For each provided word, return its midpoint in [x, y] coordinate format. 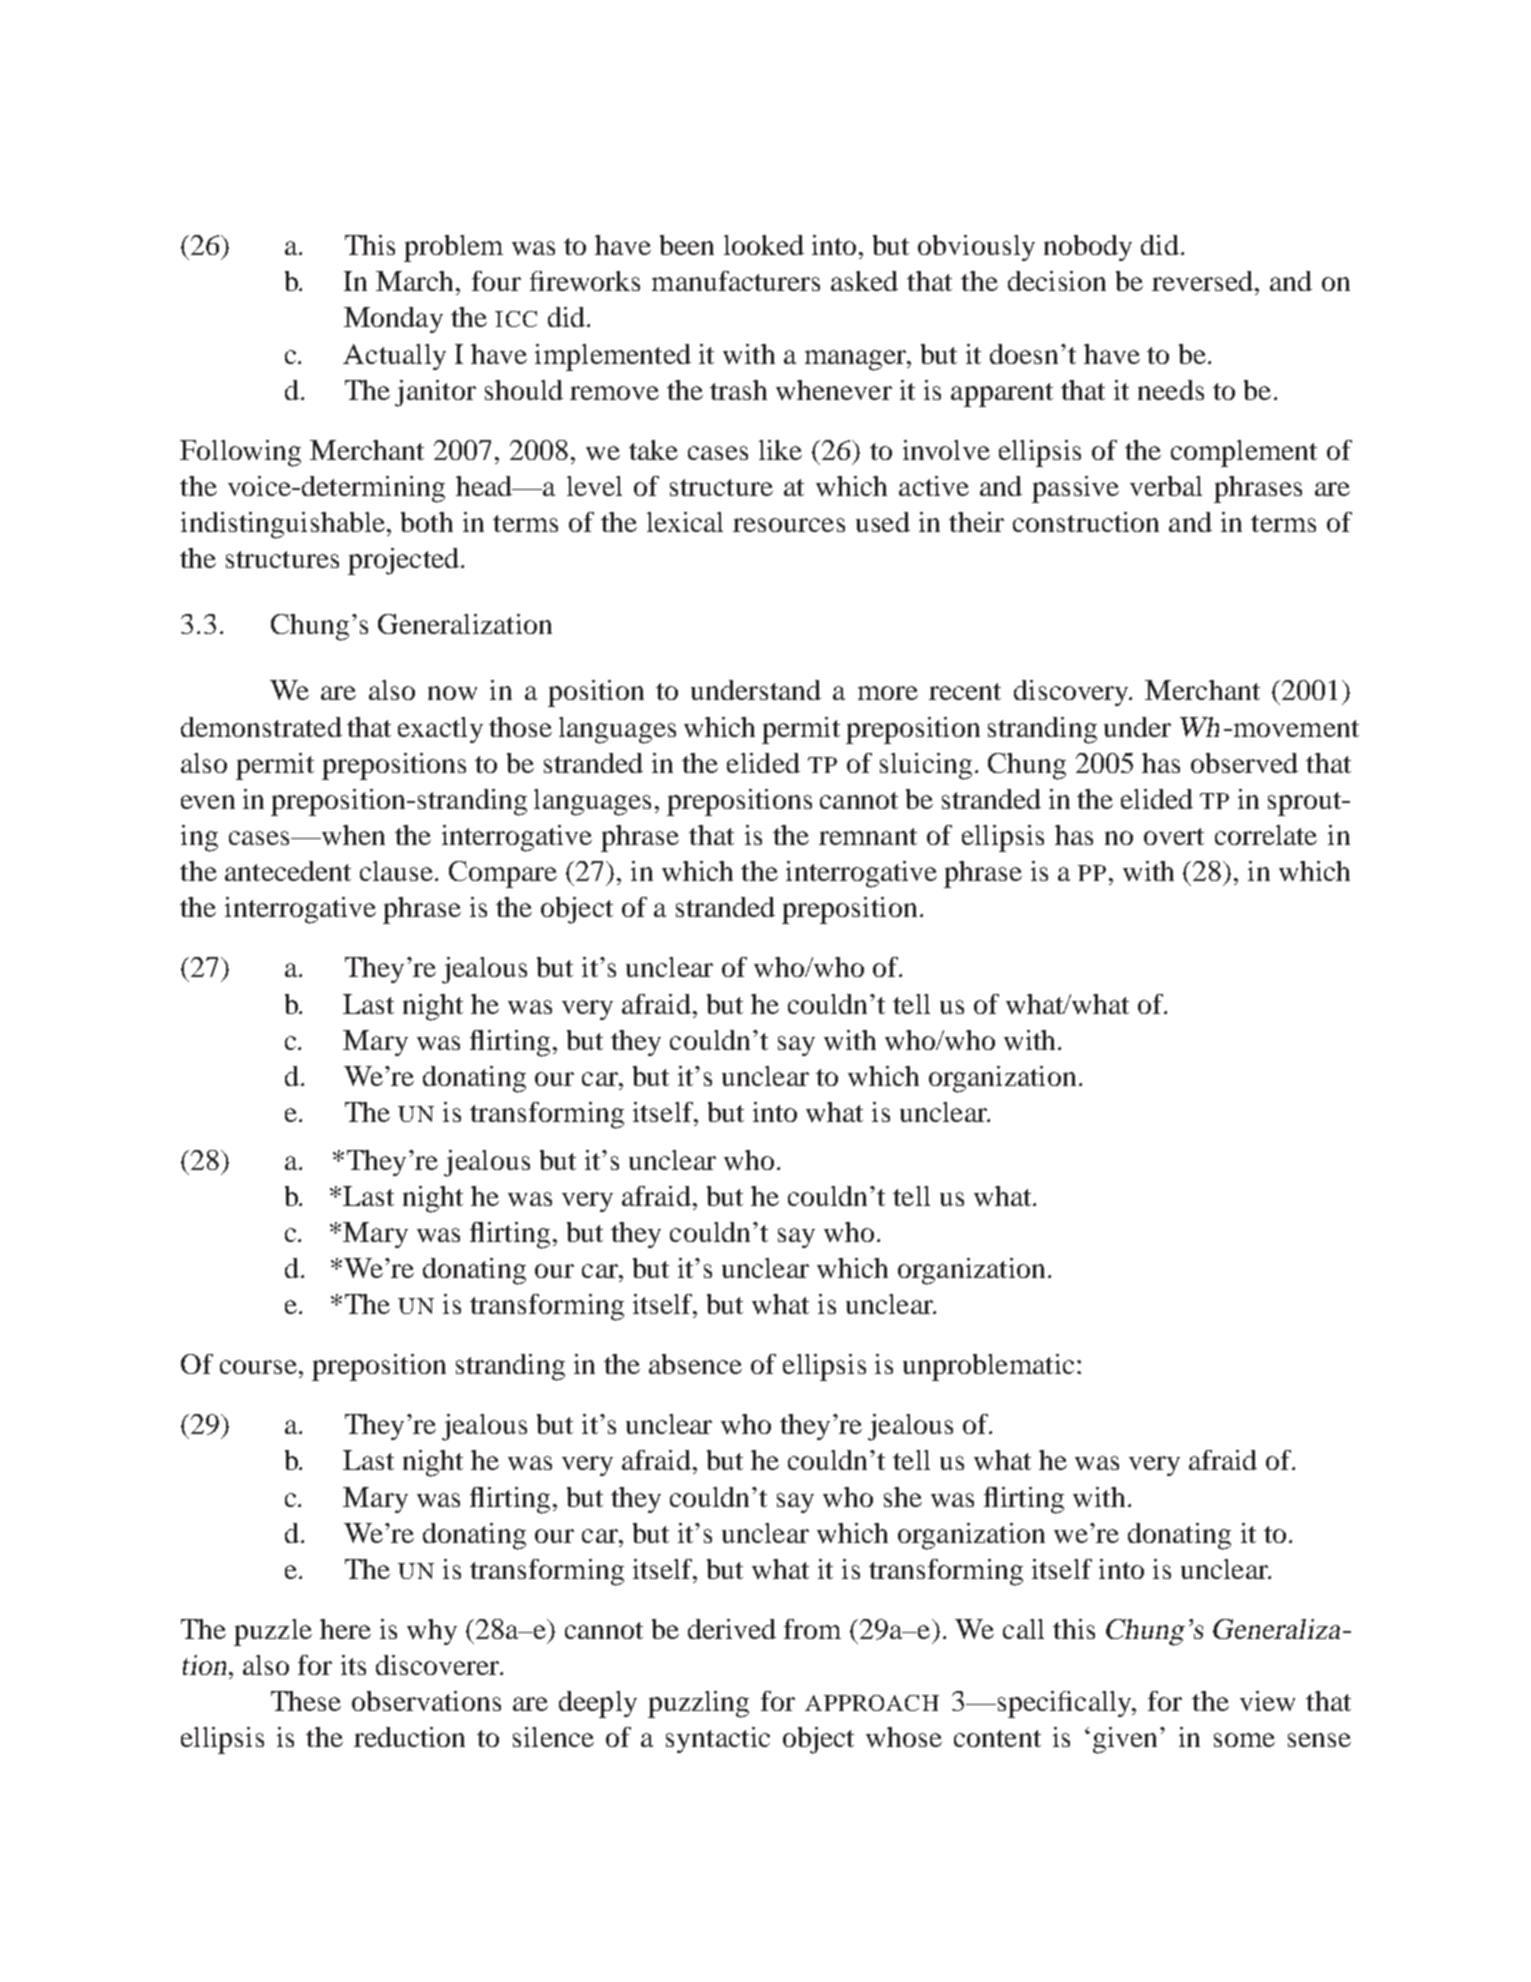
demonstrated [261, 727]
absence [695, 1364]
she [903, 1497]
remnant [868, 836]
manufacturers [736, 281]
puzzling [698, 1704]
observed [1244, 763]
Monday [393, 320]
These [306, 1701]
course [258, 1367]
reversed [1202, 281]
